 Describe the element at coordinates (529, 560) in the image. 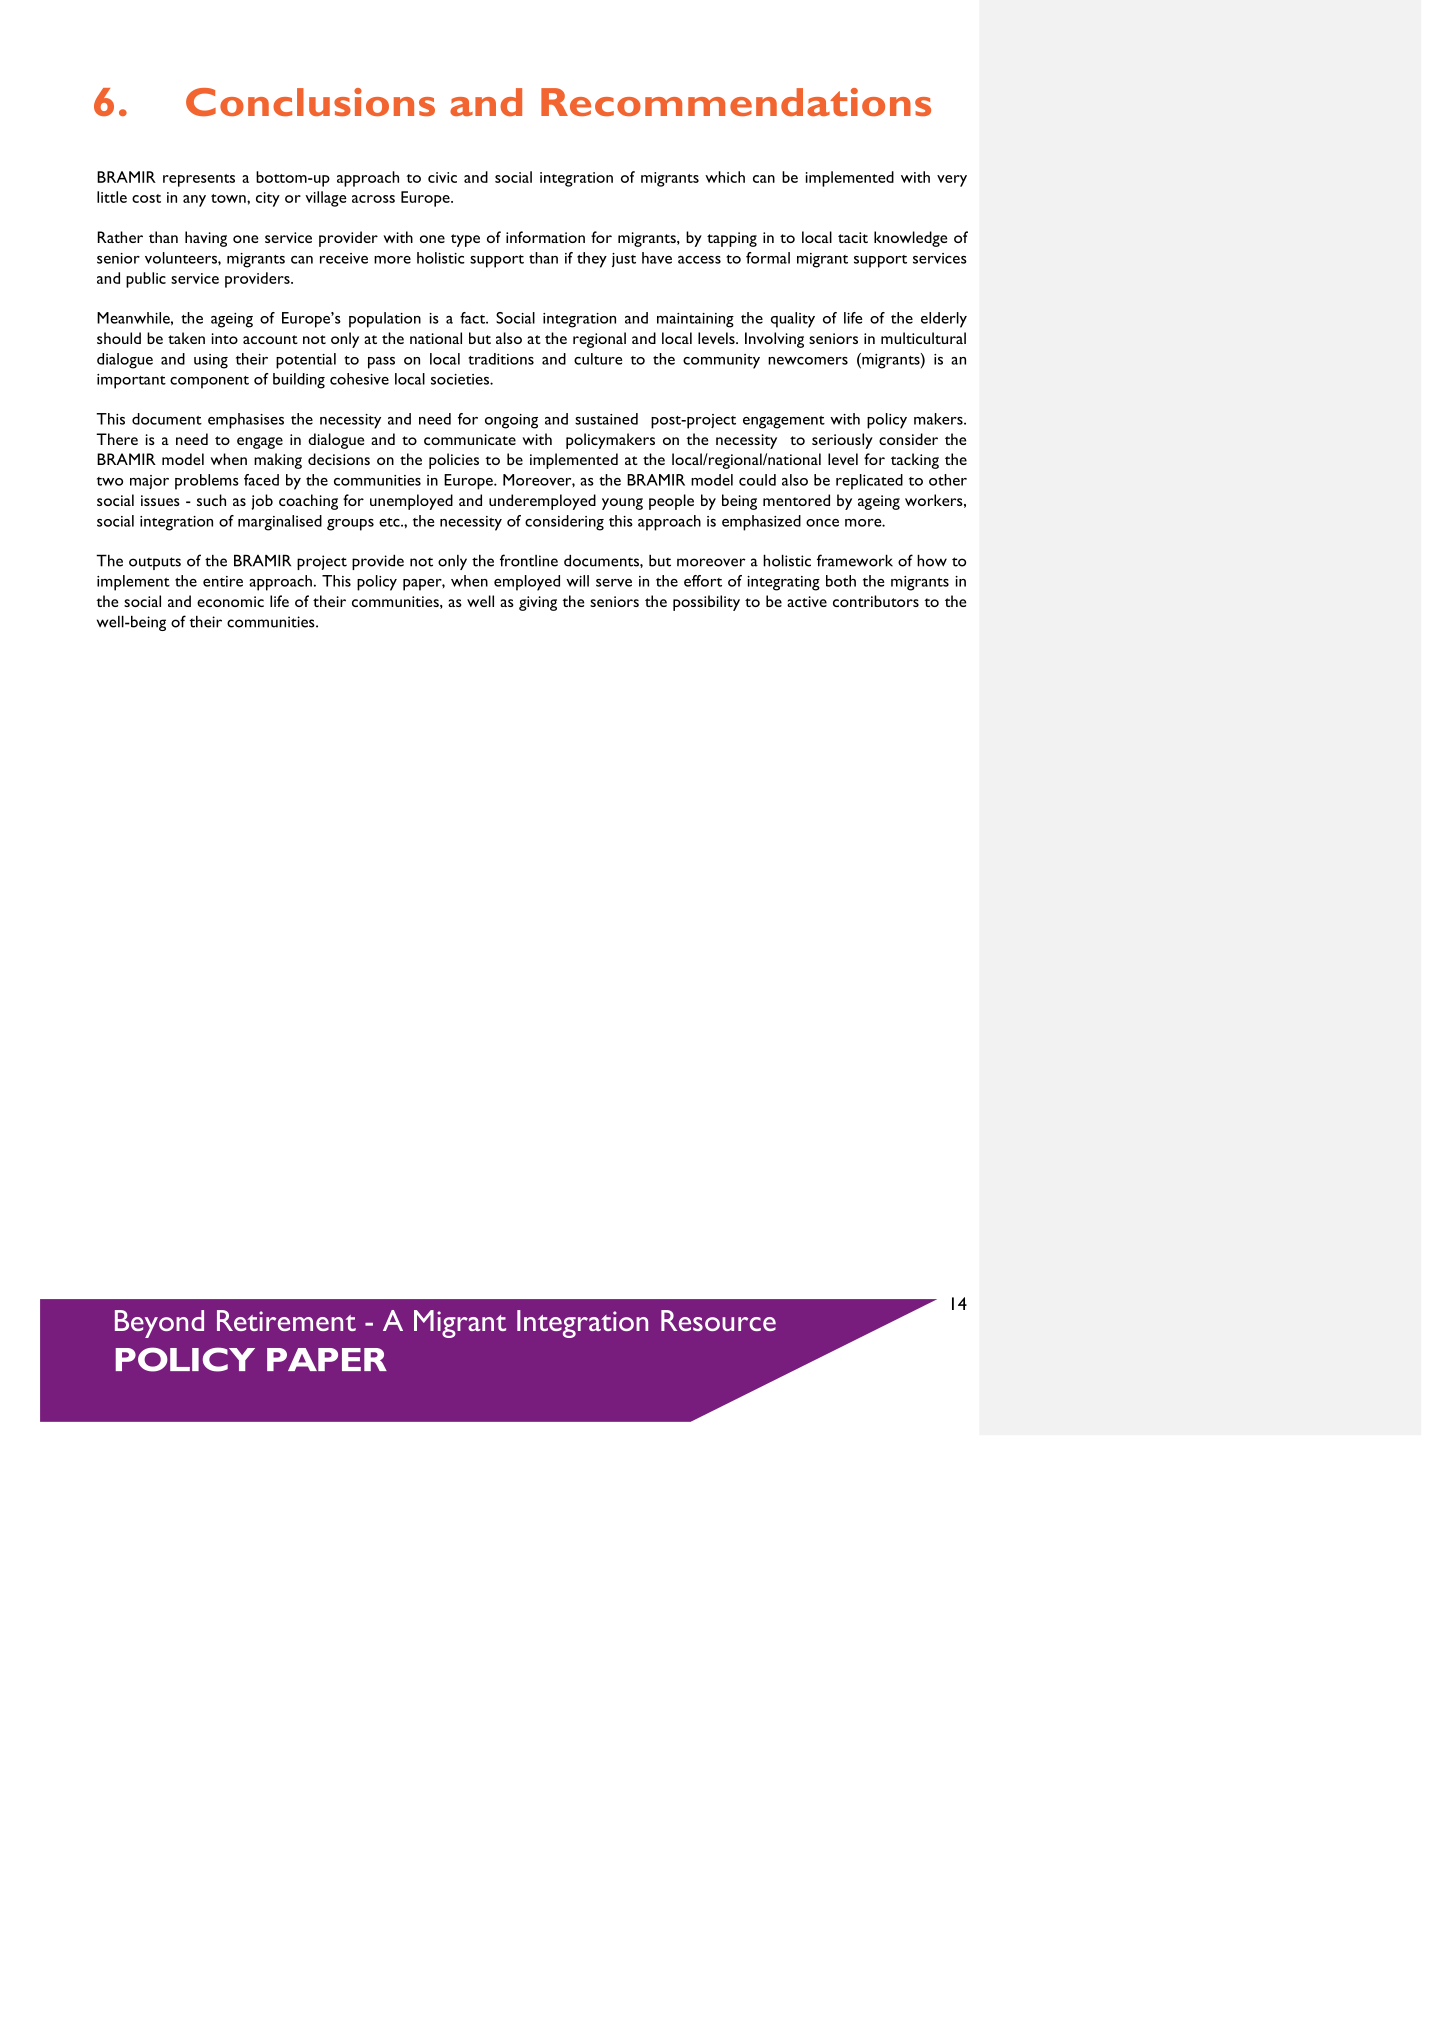

I see `frontline` at that location.
